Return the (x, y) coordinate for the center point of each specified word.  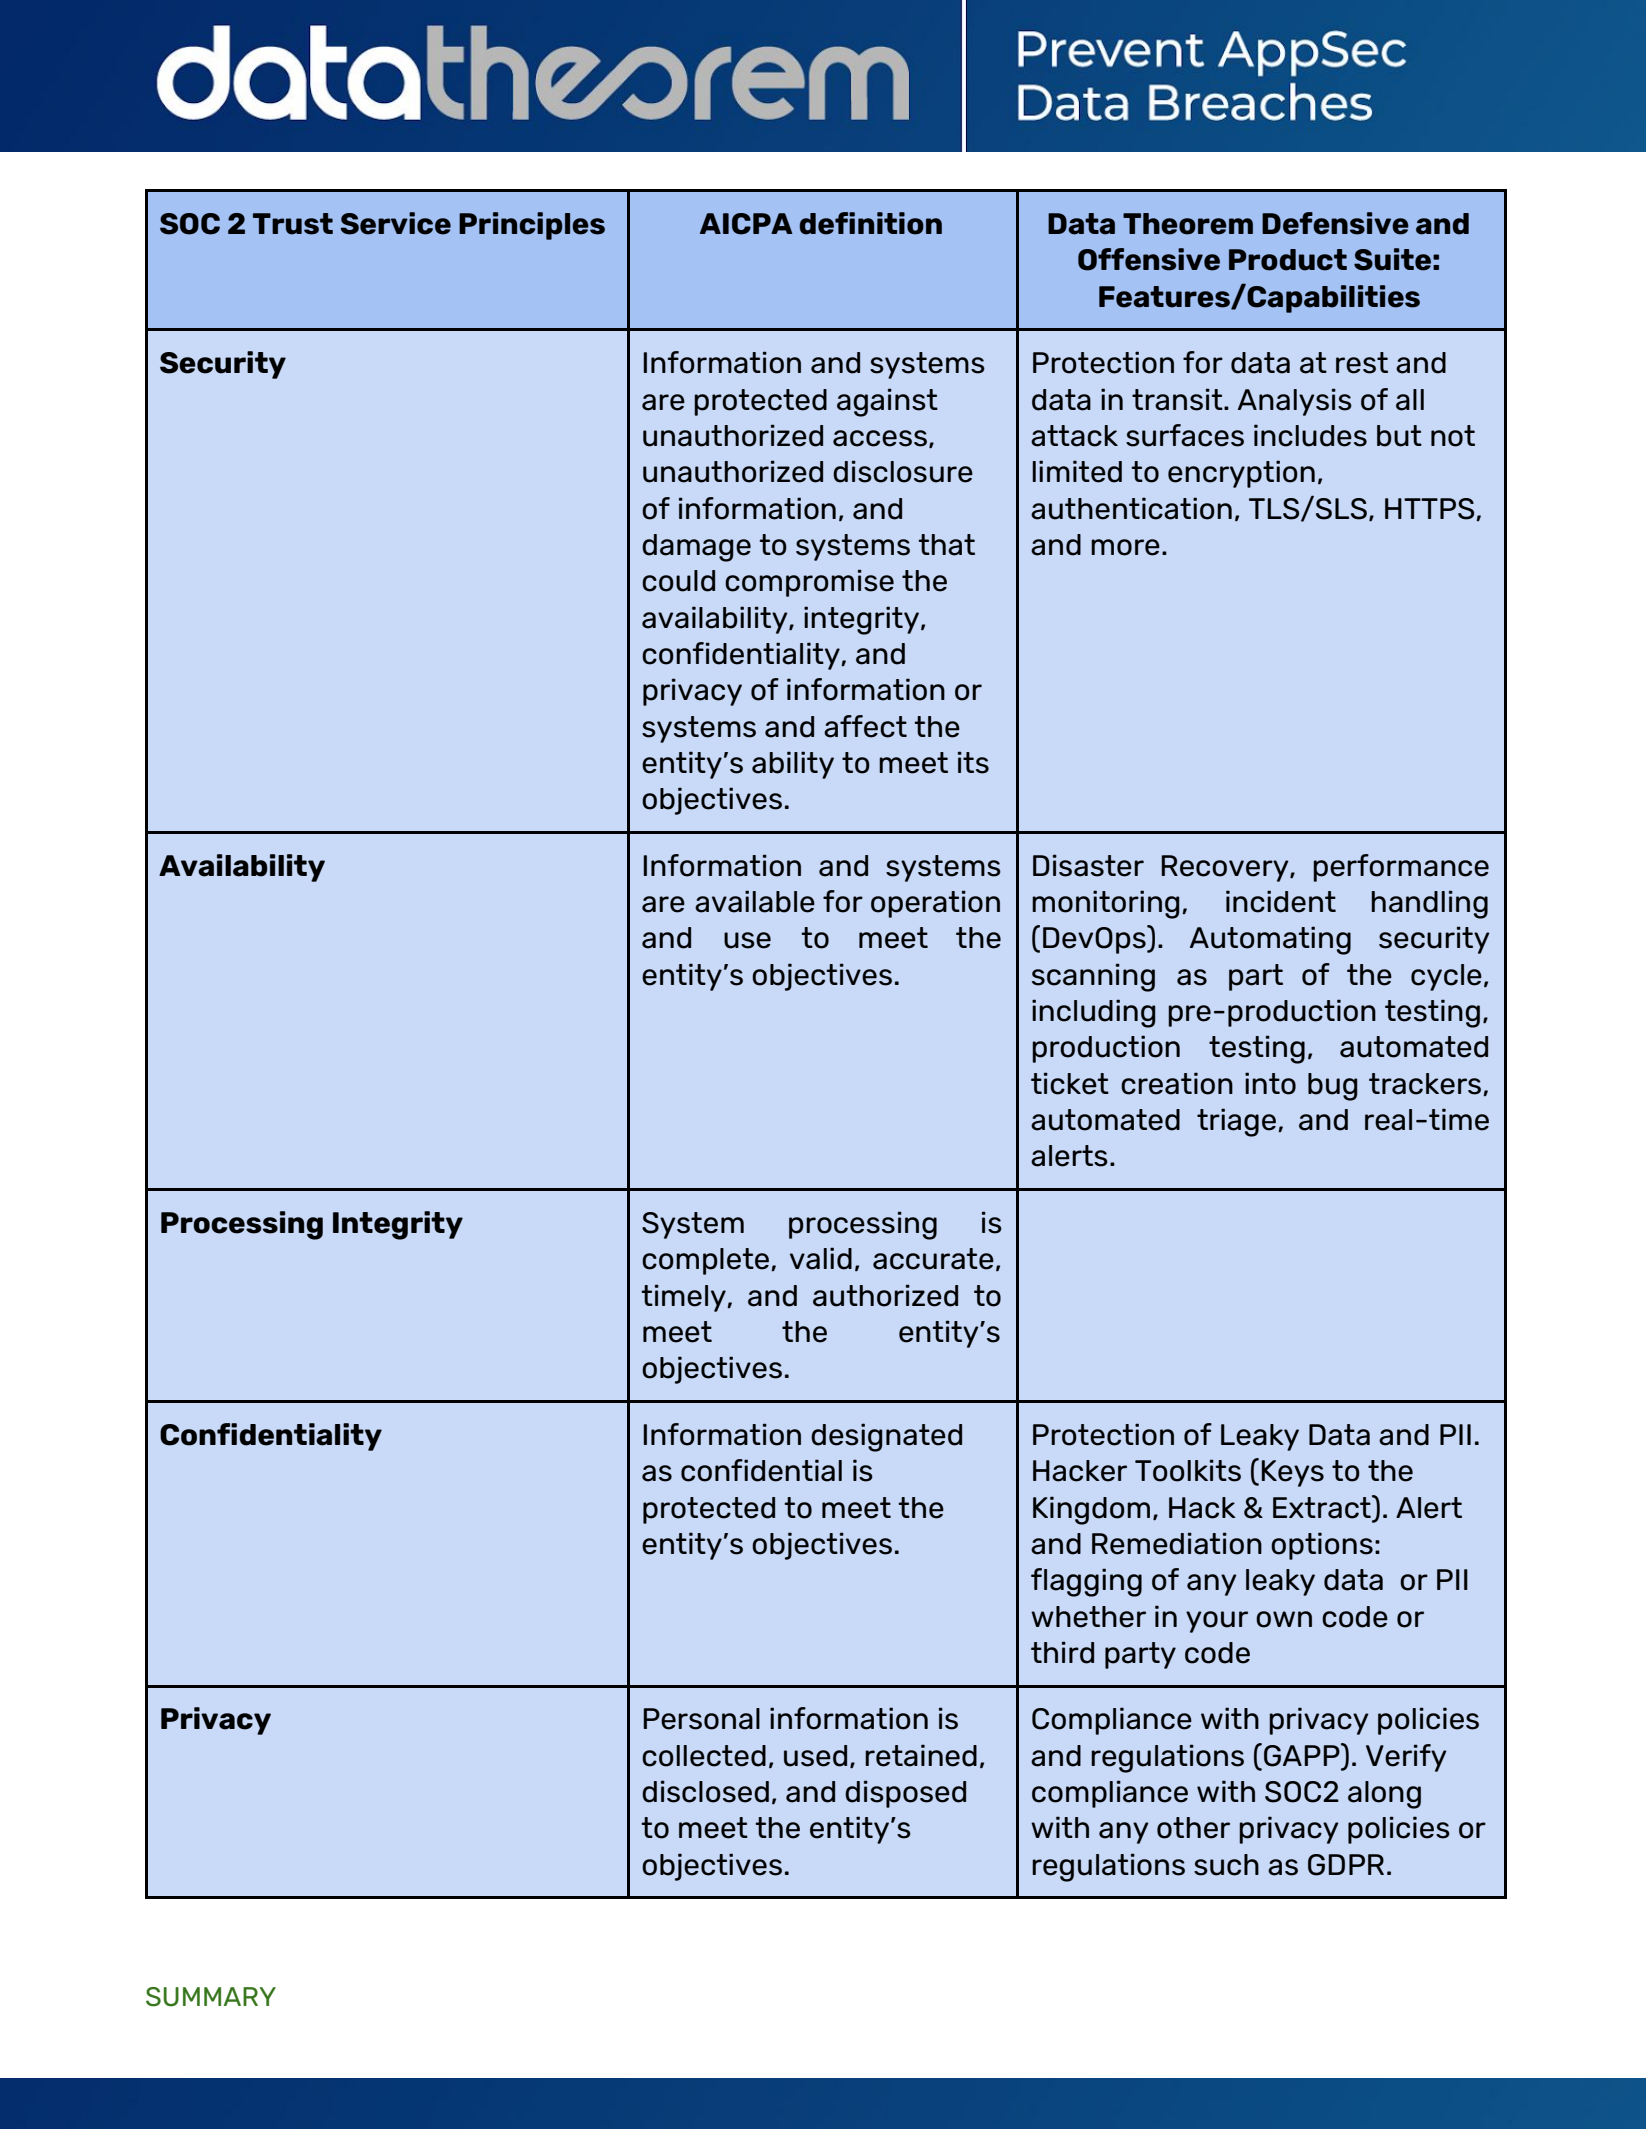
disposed (905, 1794)
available (755, 901)
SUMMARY (211, 1997)
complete (707, 1261)
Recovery (1226, 868)
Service (396, 223)
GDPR (1346, 1865)
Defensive (1335, 223)
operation (935, 904)
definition (871, 223)
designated (886, 1437)
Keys (1292, 1473)
